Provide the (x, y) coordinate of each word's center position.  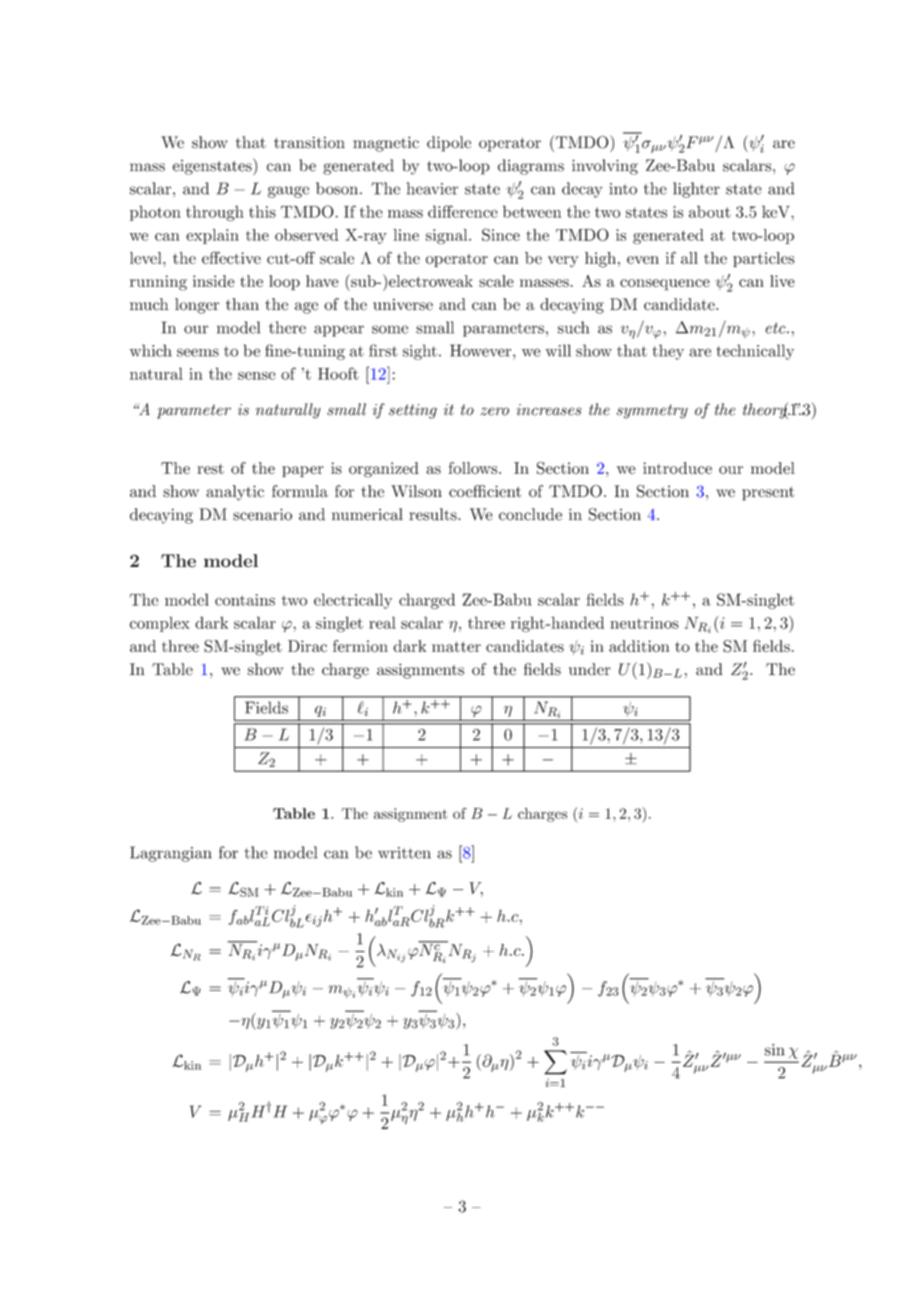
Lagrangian (171, 854)
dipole (449, 144)
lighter (696, 190)
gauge (288, 192)
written (404, 853)
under (590, 669)
